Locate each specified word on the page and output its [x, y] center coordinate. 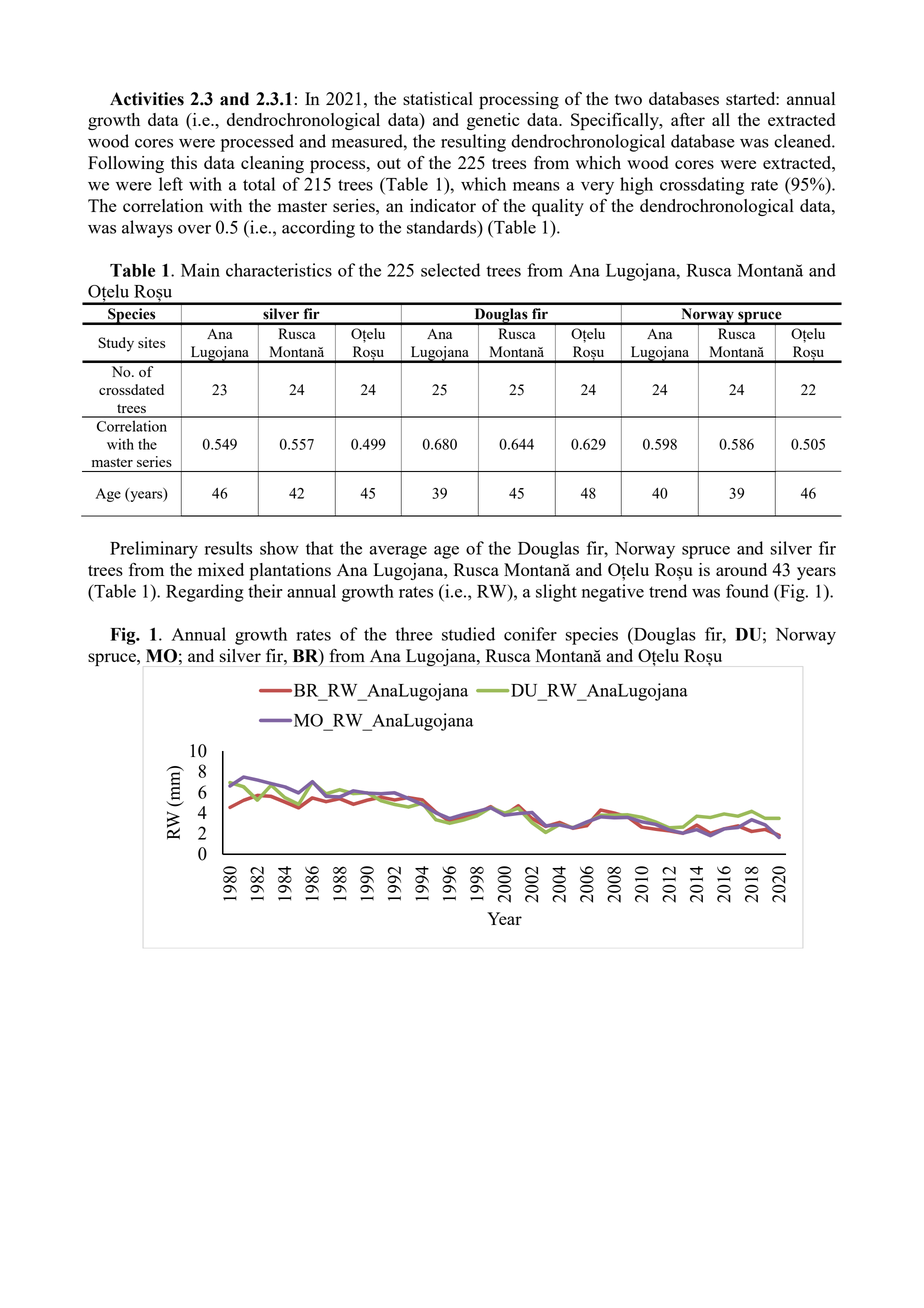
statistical [438, 98]
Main [200, 270]
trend [668, 591]
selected [450, 270]
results [228, 548]
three [414, 634]
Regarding [205, 593]
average [398, 552]
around [741, 569]
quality [558, 207]
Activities [147, 99]
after [688, 119]
